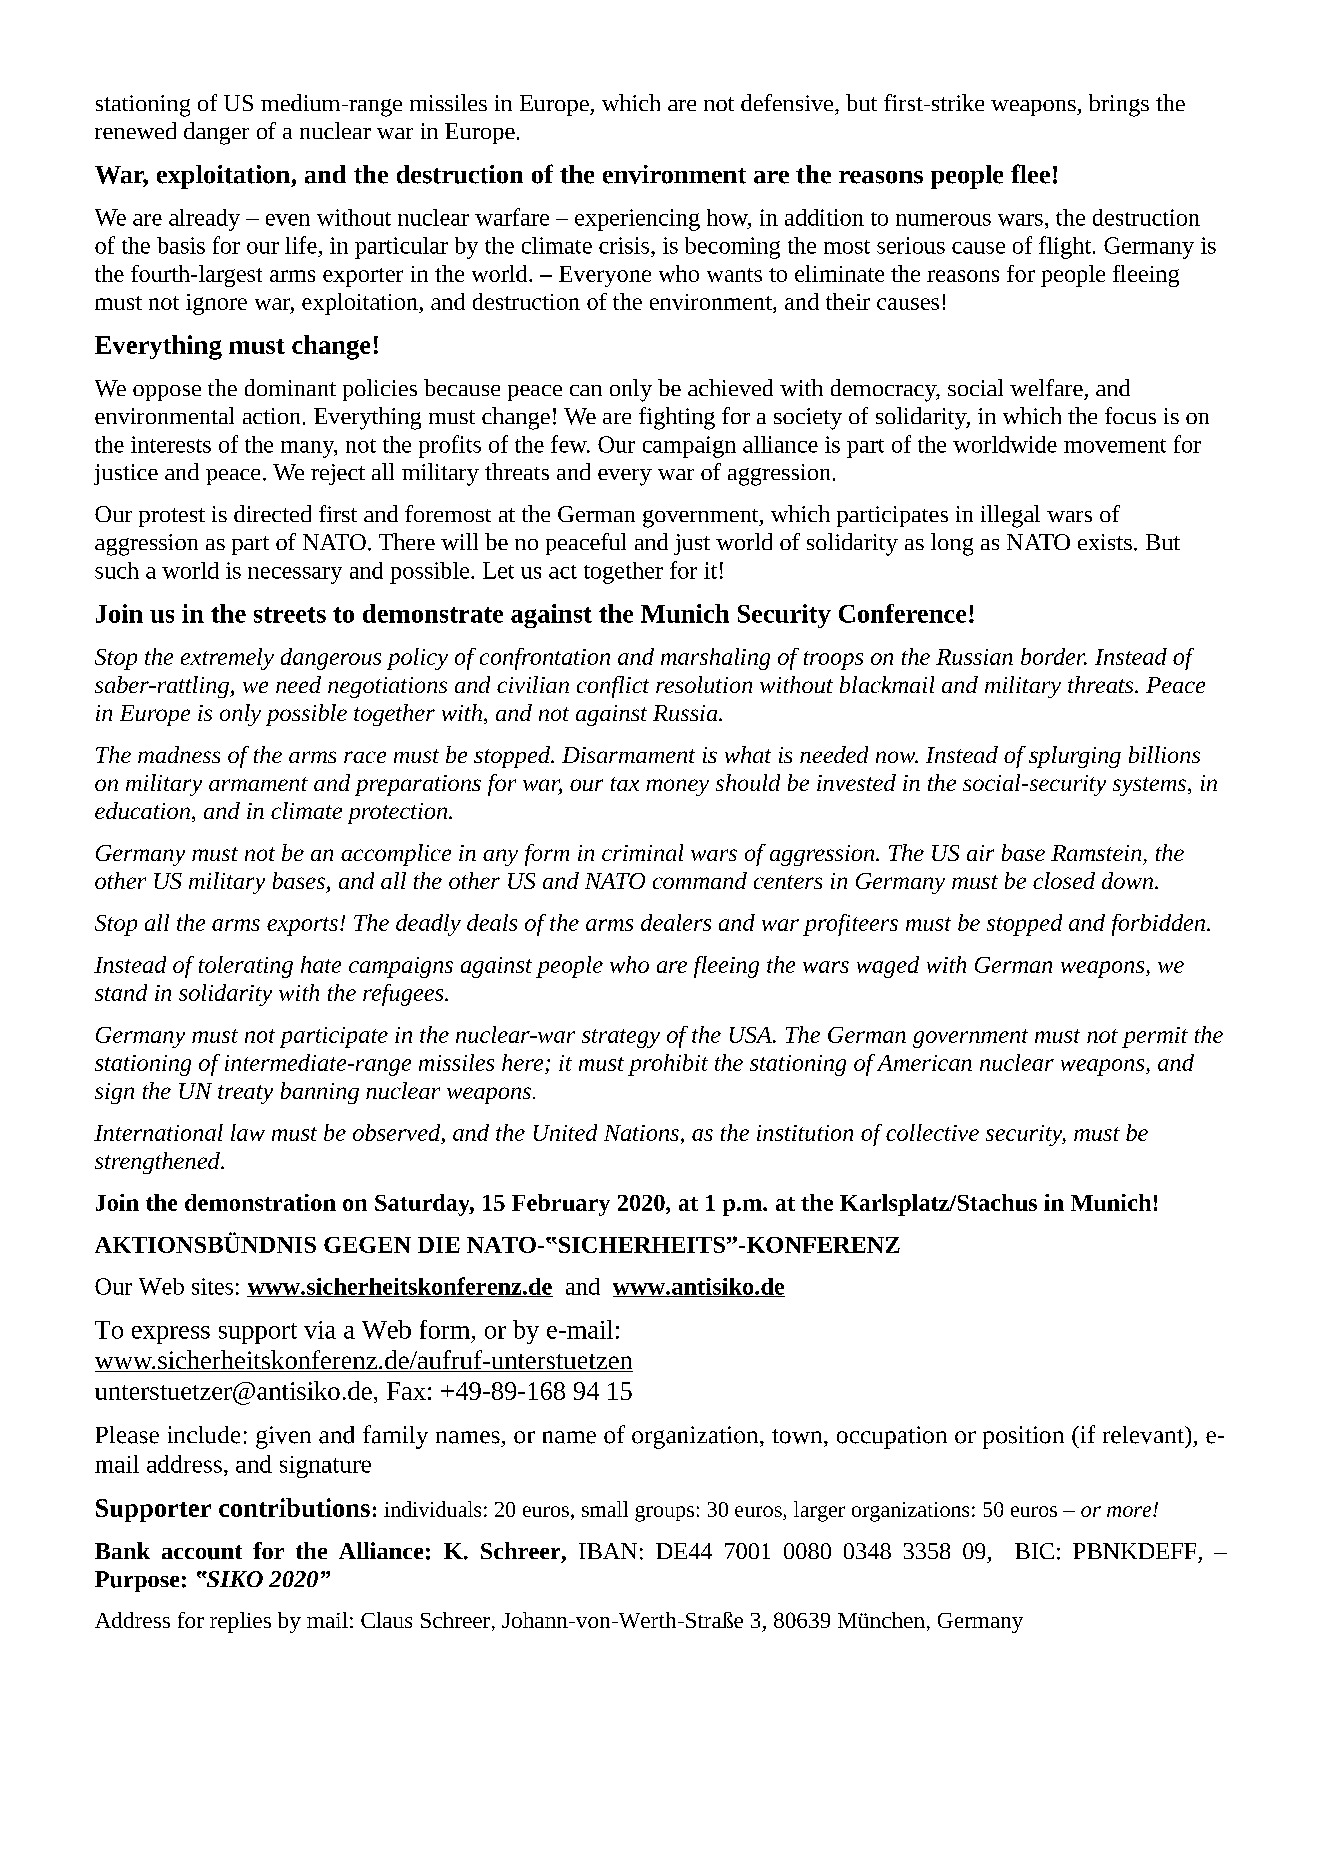 The height and width of the screenshot is (1870, 1322). I want to click on brings, so click(1119, 105).
